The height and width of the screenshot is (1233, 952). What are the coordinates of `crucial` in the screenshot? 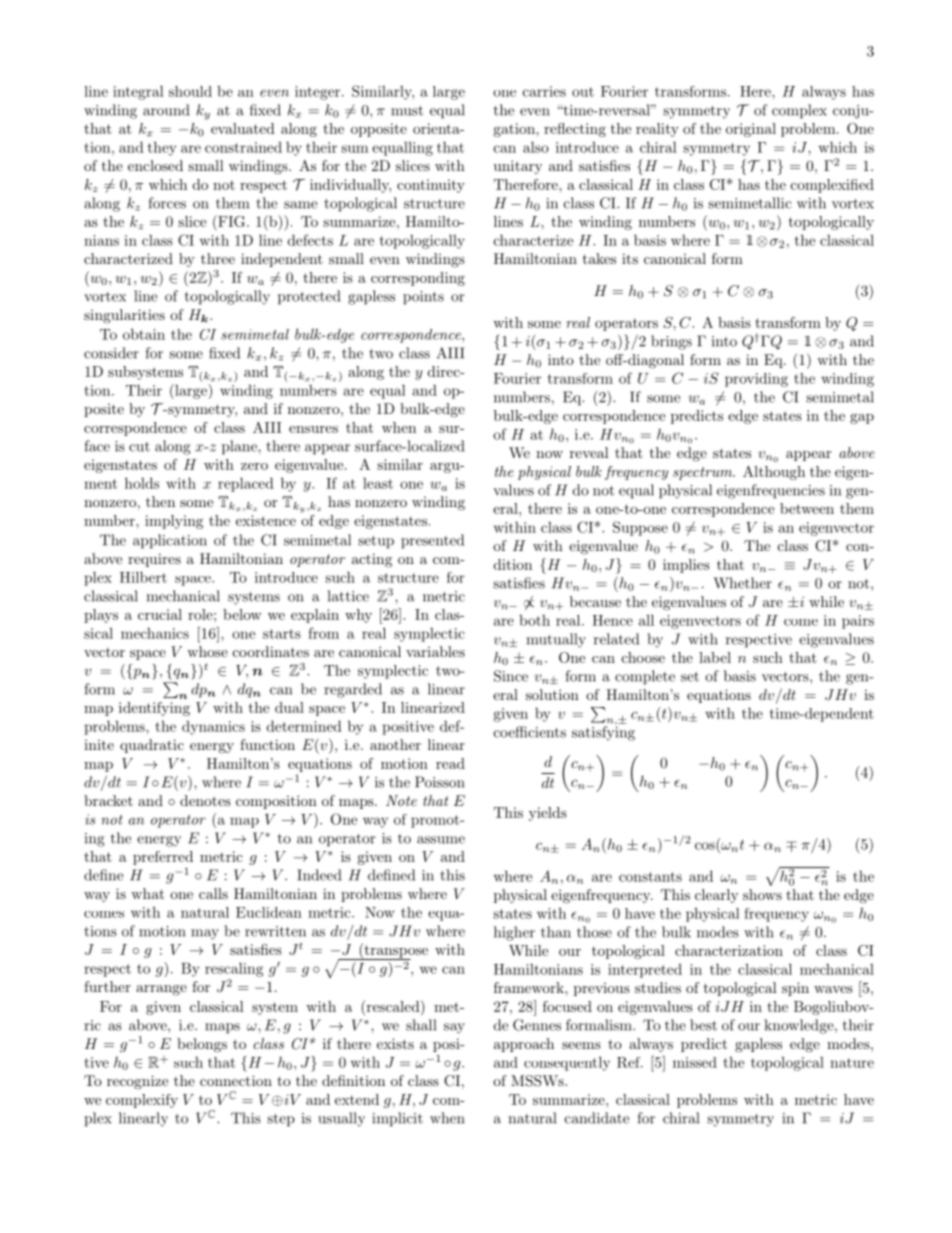 It's located at (160, 614).
